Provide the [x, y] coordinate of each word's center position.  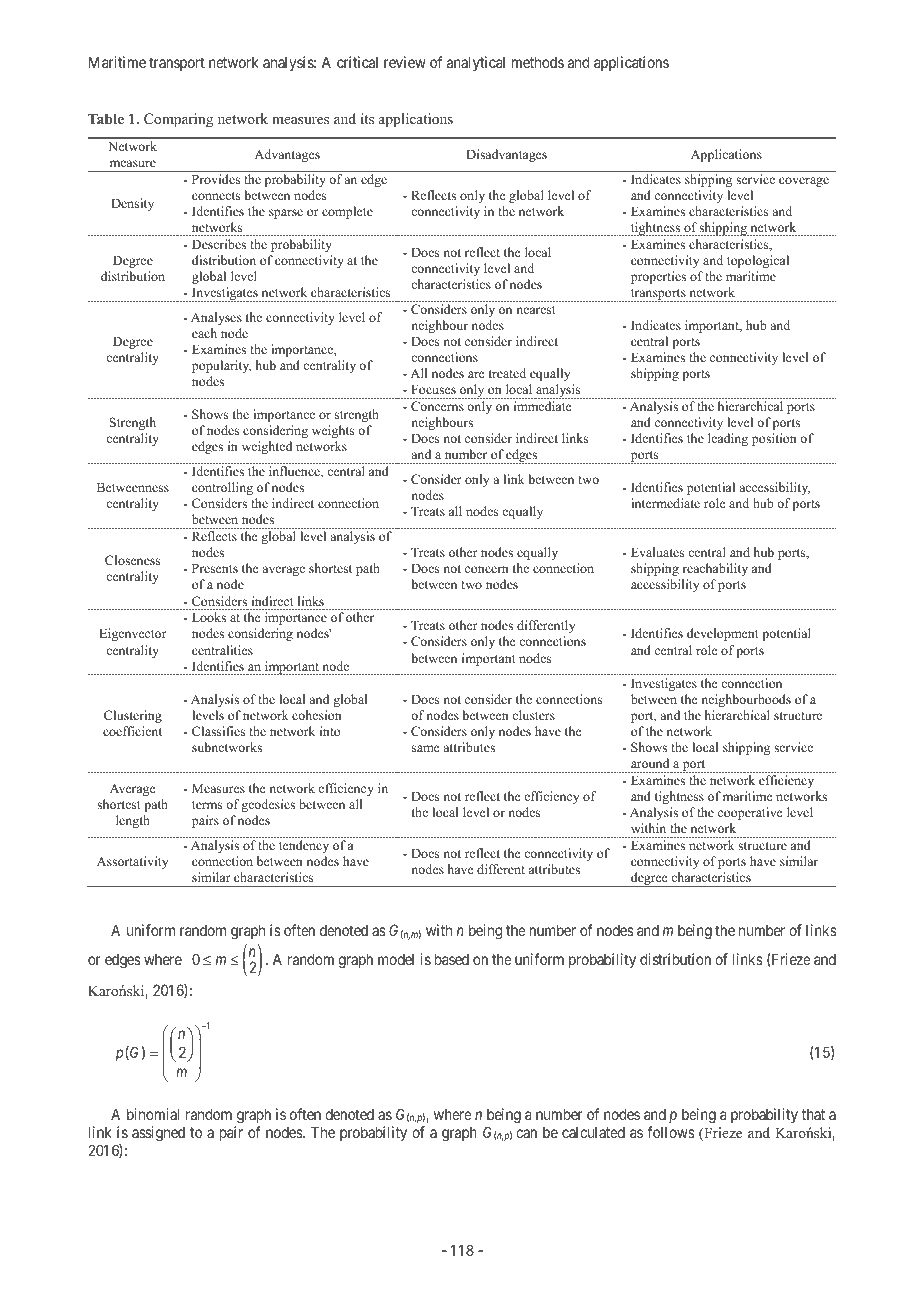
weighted [267, 447]
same [426, 748]
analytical [476, 63]
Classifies [218, 731]
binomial [153, 1114]
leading [728, 439]
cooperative [750, 813]
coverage [804, 182]
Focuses [433, 389]
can [526, 1133]
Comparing [178, 120]
